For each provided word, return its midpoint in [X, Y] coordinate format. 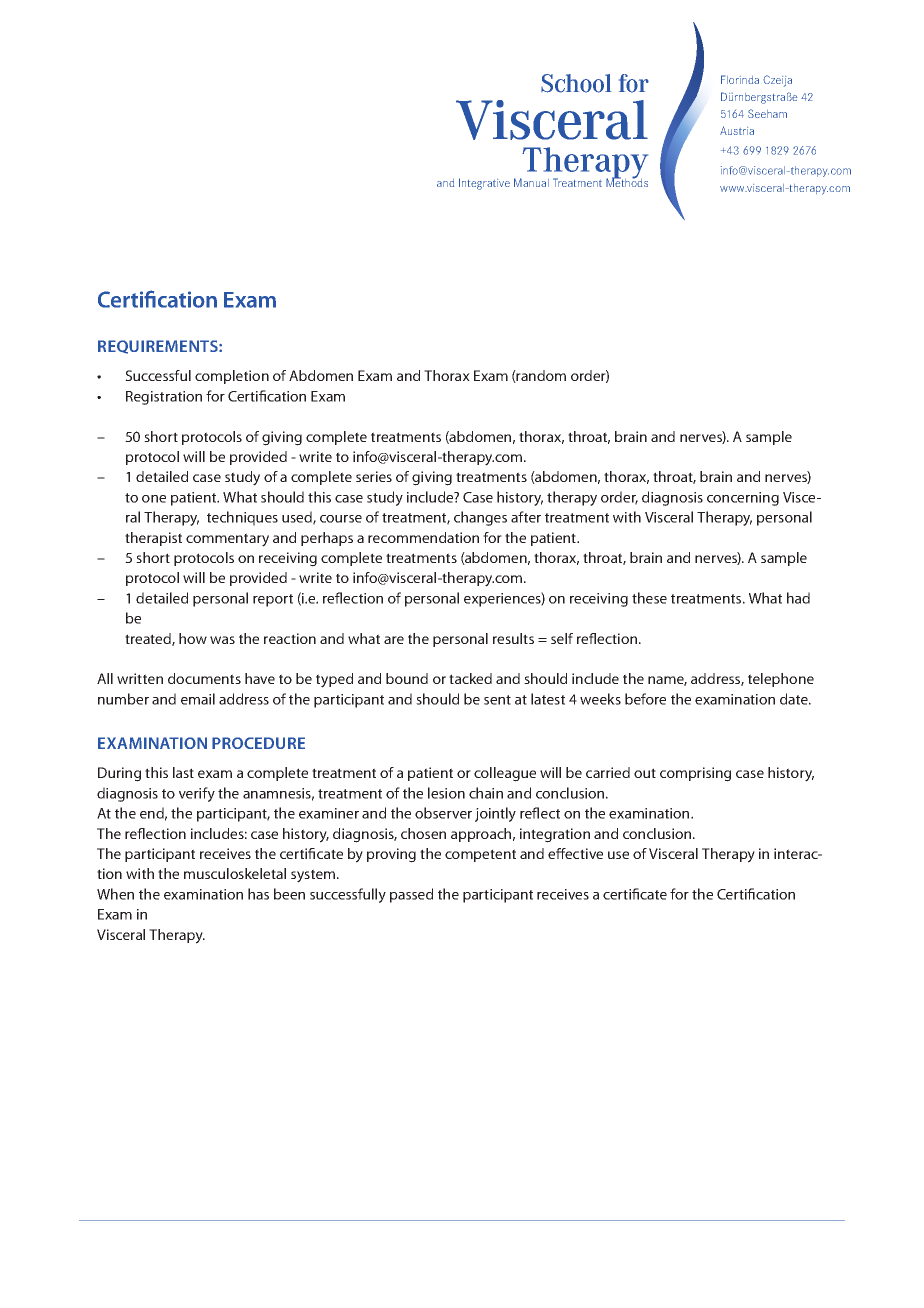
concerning [743, 499]
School [576, 83]
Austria [737, 130]
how [193, 638]
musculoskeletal [235, 873]
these [649, 598]
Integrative [484, 184]
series [374, 476]
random [540, 376]
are [394, 640]
